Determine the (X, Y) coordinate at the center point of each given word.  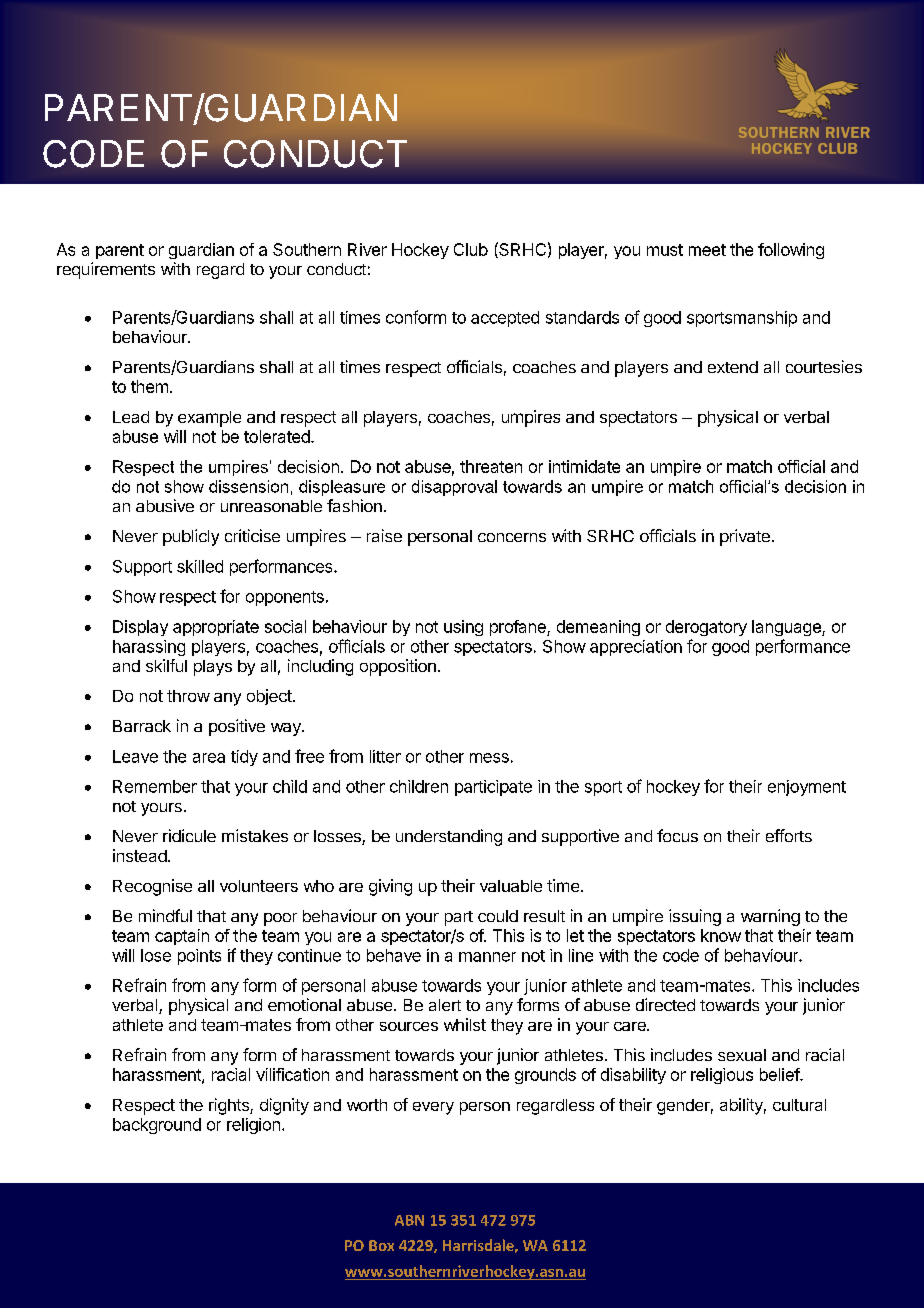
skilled (200, 566)
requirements (106, 270)
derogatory (706, 628)
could (498, 916)
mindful (165, 915)
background (157, 1126)
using (463, 628)
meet (707, 250)
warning (770, 917)
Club (471, 249)
